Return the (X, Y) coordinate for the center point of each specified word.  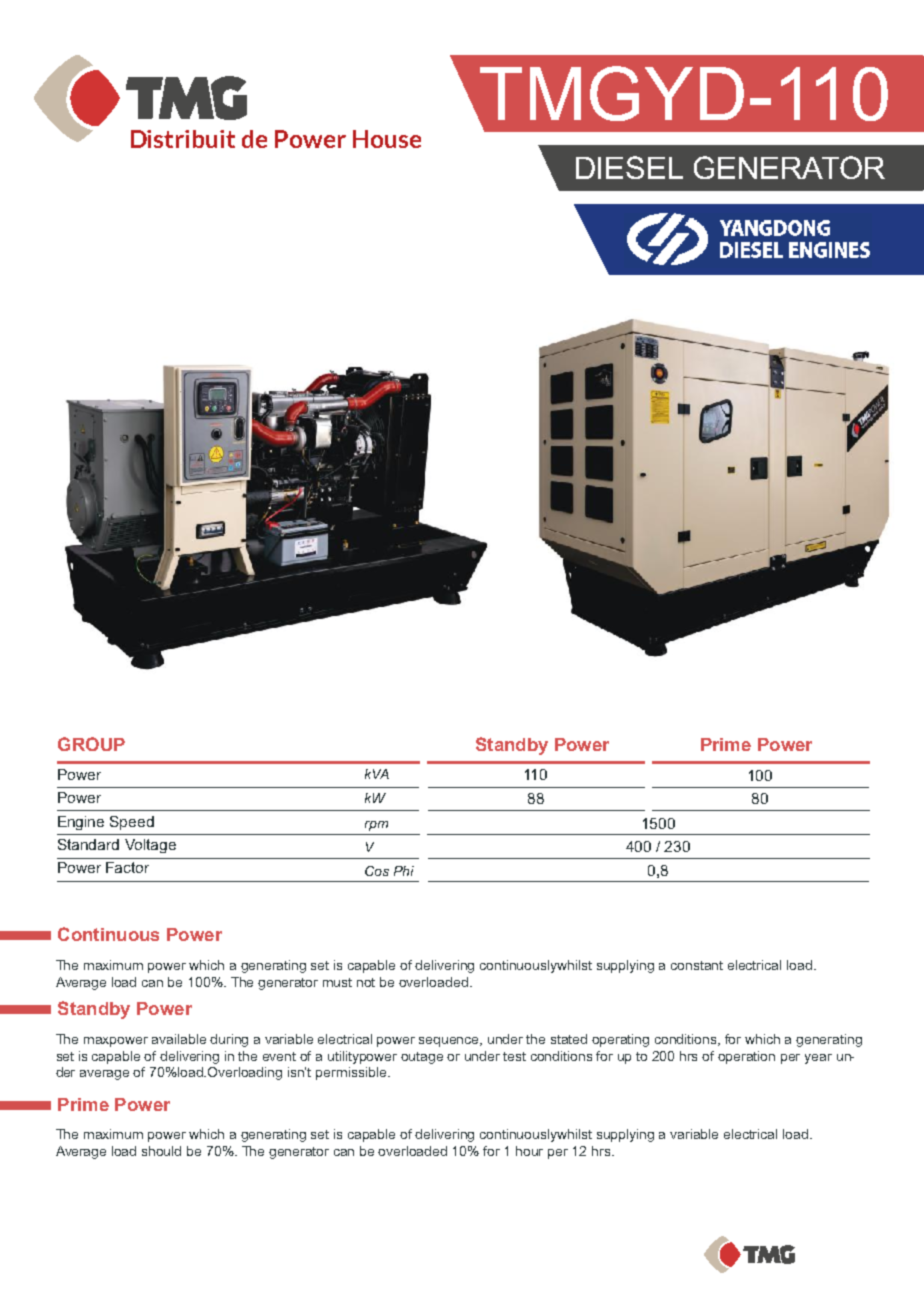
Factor (127, 867)
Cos (377, 871)
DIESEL (629, 167)
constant (697, 965)
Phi (404, 871)
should (161, 1151)
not (366, 982)
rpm (376, 826)
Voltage (150, 846)
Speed (132, 823)
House (387, 139)
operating (620, 1040)
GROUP (91, 744)
